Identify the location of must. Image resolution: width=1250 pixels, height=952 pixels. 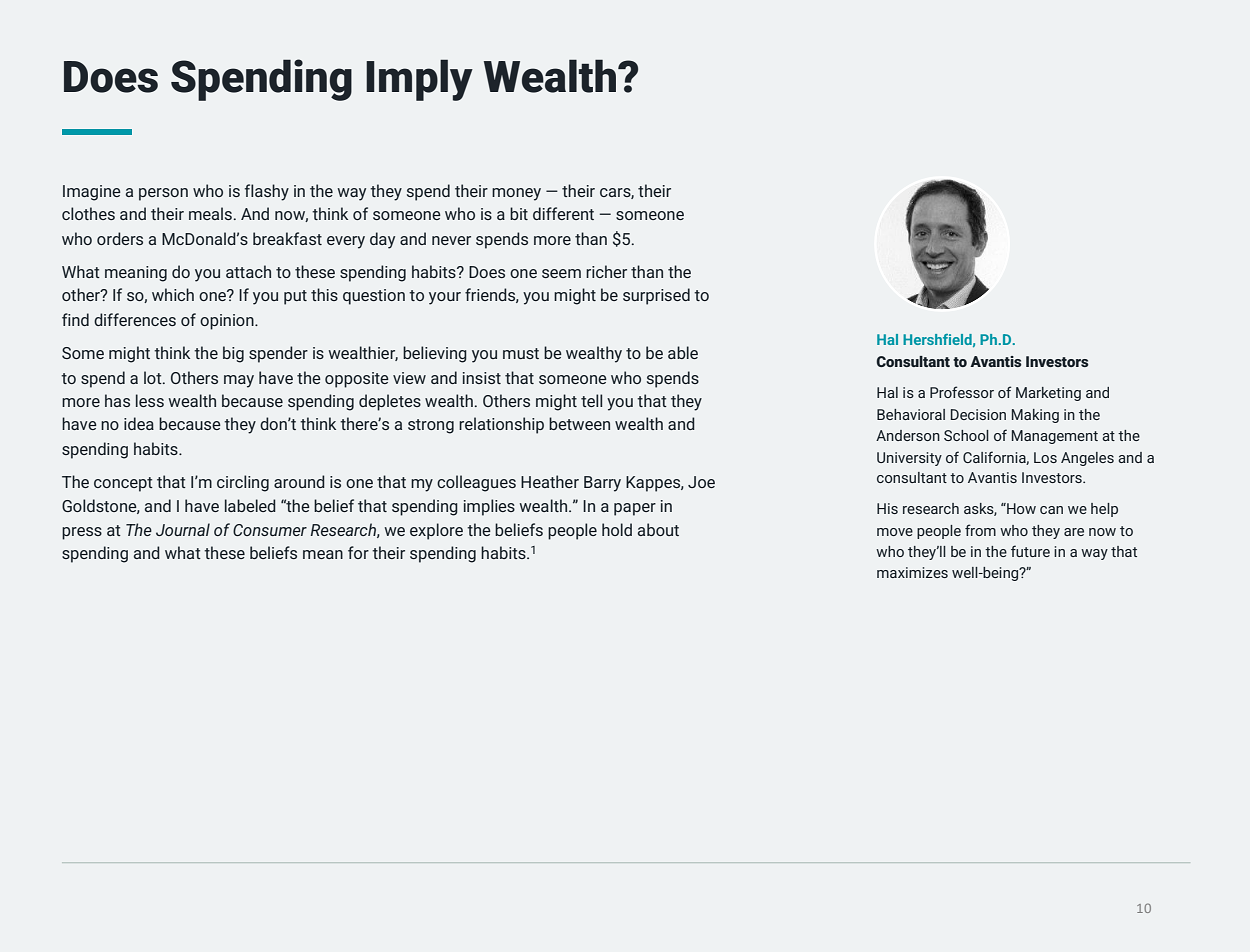
(521, 353).
